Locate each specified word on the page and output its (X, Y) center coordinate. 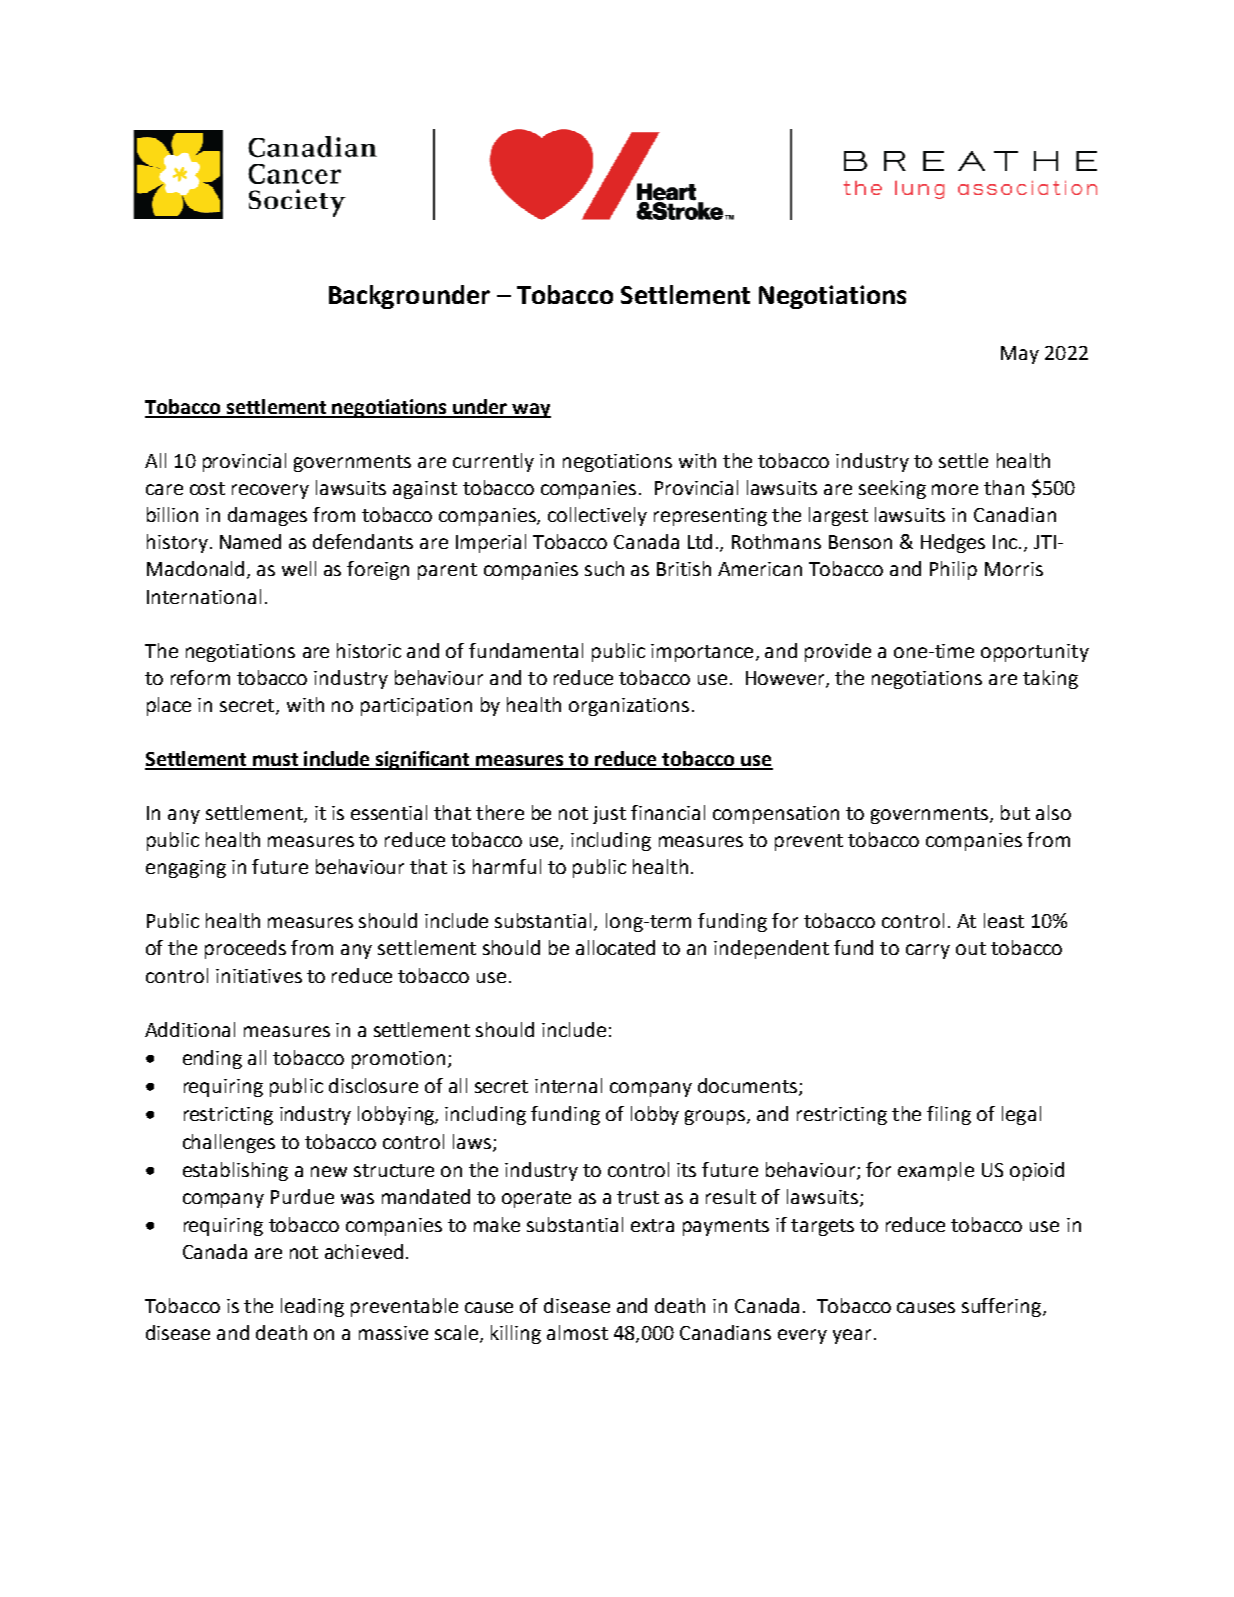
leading (312, 1307)
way (530, 410)
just (609, 815)
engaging (186, 869)
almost (577, 1332)
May (1020, 355)
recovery (270, 491)
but (1015, 812)
